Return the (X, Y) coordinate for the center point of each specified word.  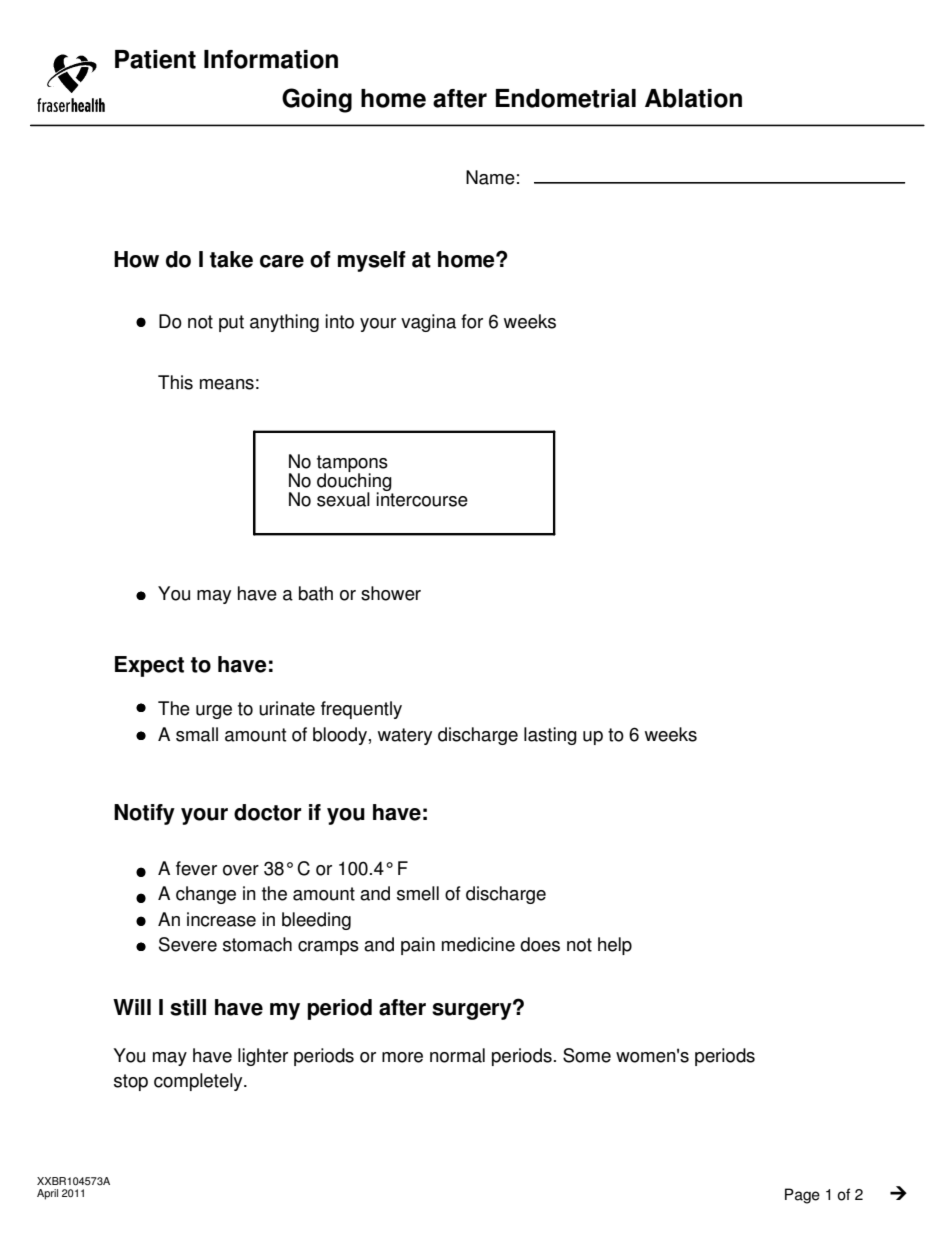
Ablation (693, 98)
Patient (155, 59)
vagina (428, 323)
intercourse (422, 498)
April (47, 1194)
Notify (144, 814)
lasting (550, 736)
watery (405, 736)
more (402, 1057)
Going (317, 100)
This (175, 382)
